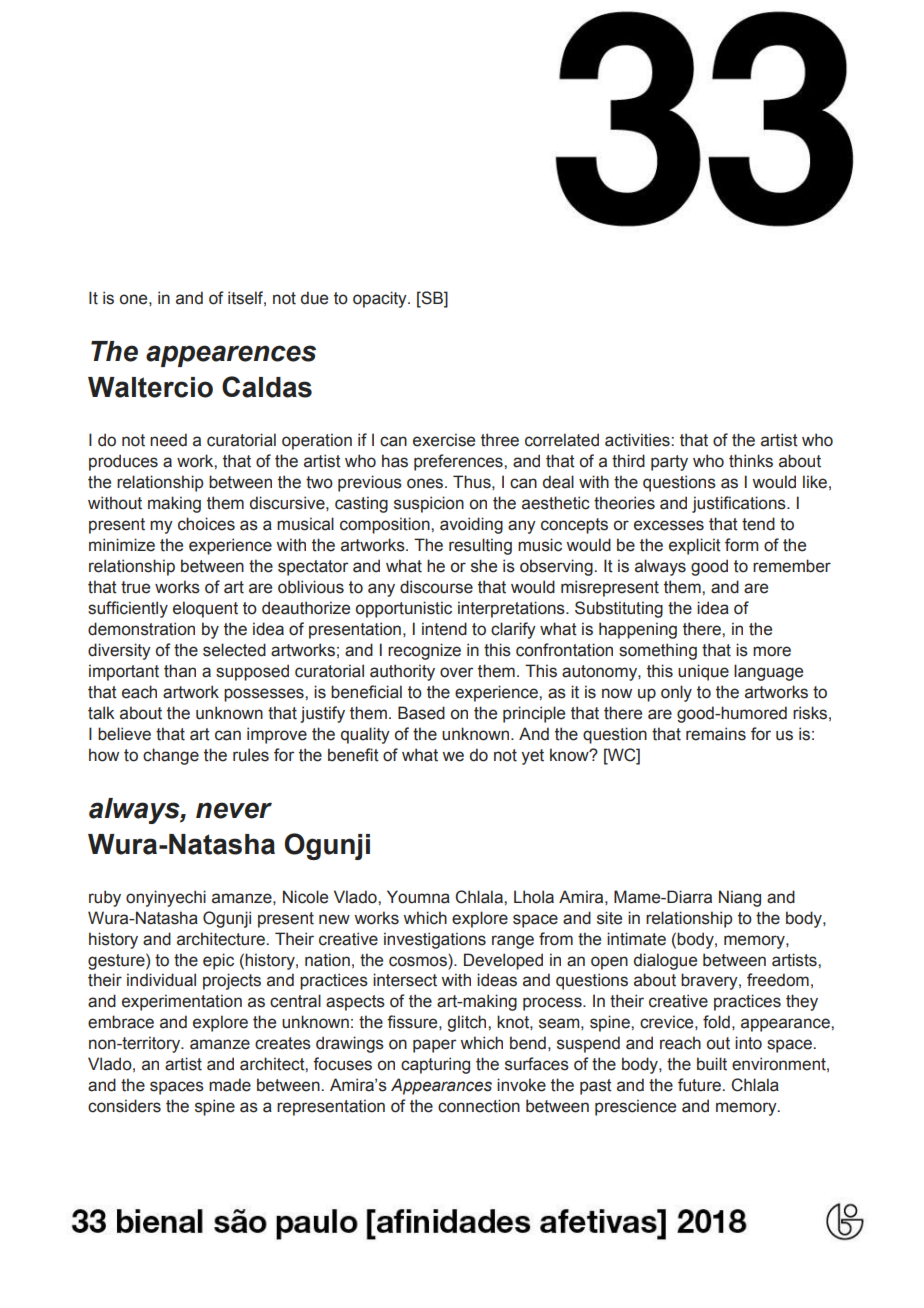  I want to click on Based, so click(421, 713).
